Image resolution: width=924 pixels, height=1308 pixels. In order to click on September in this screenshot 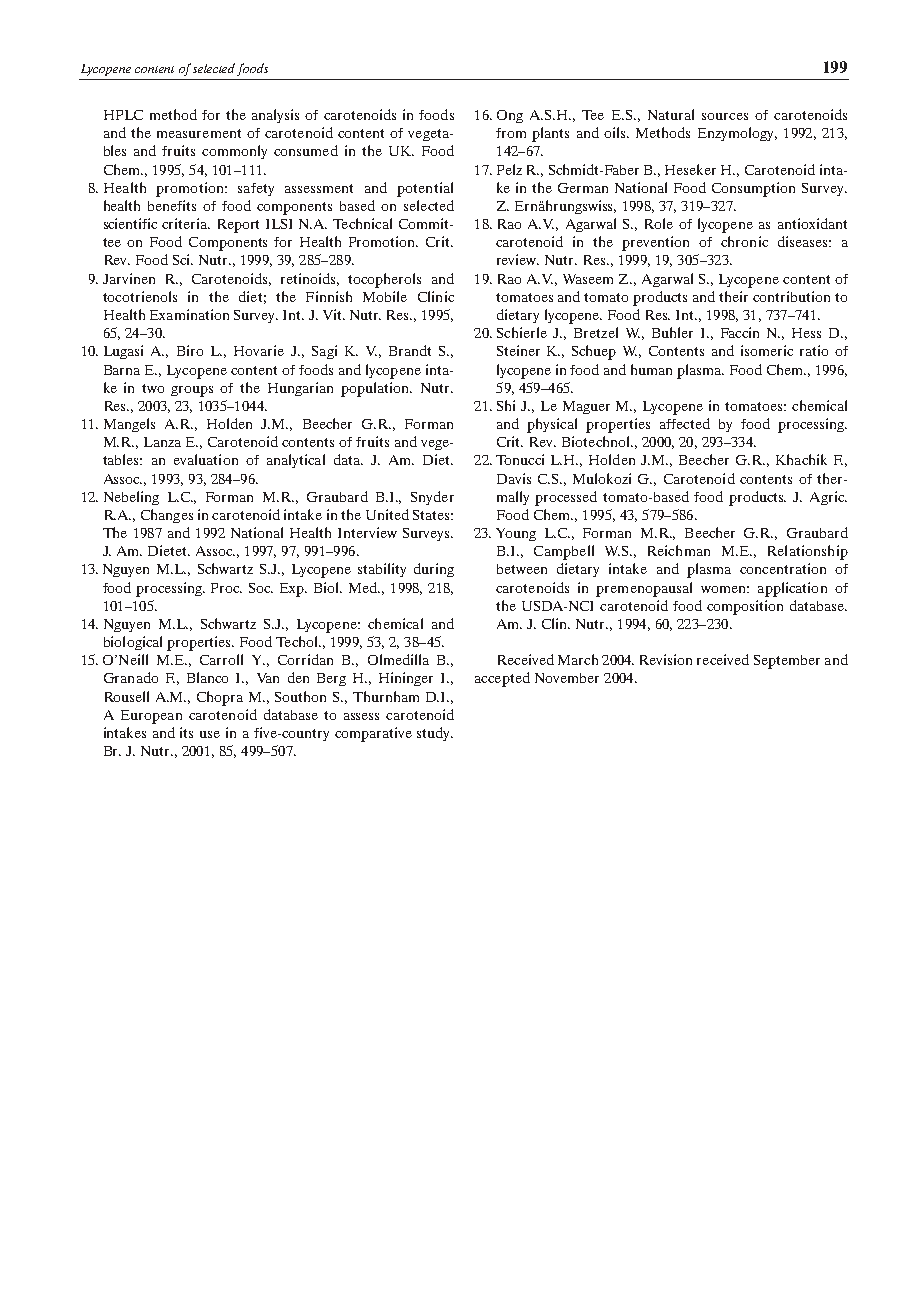, I will do `click(787, 662)`.
